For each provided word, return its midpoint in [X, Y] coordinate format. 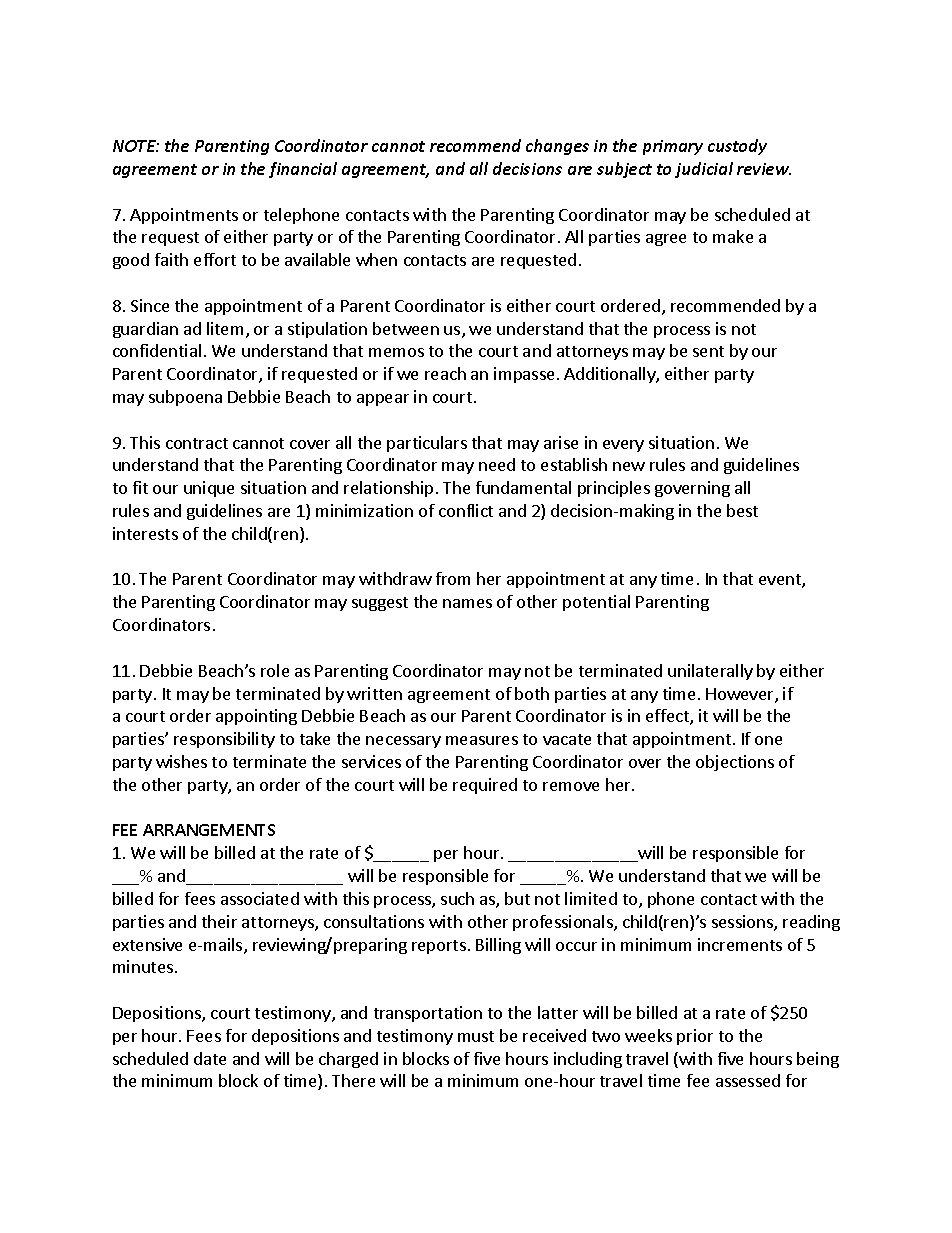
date [210, 1058]
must [476, 1036]
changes [557, 147]
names [467, 603]
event [781, 581]
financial [303, 170]
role [275, 670]
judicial [704, 170]
